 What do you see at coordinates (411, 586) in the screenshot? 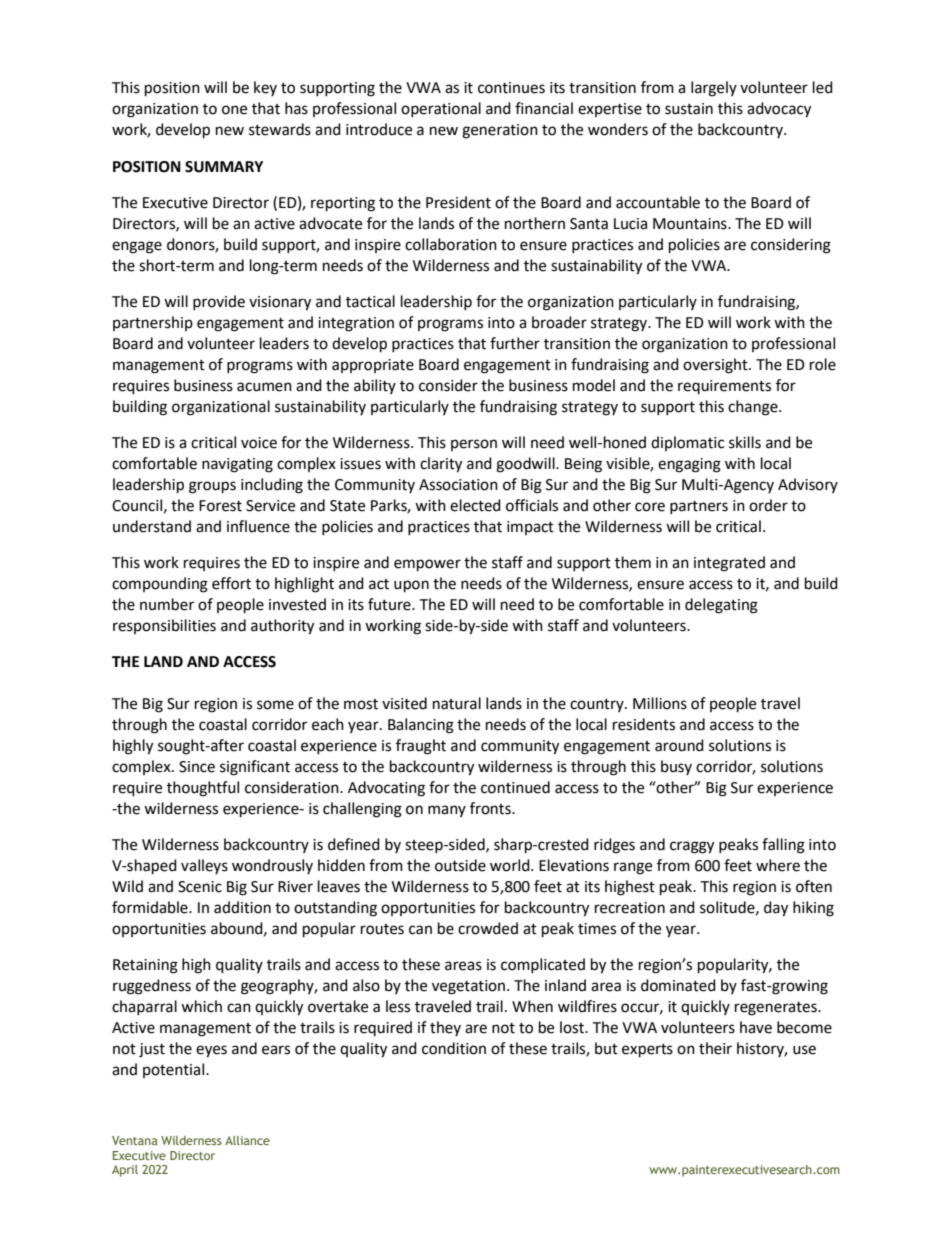
I see `upon` at bounding box center [411, 586].
